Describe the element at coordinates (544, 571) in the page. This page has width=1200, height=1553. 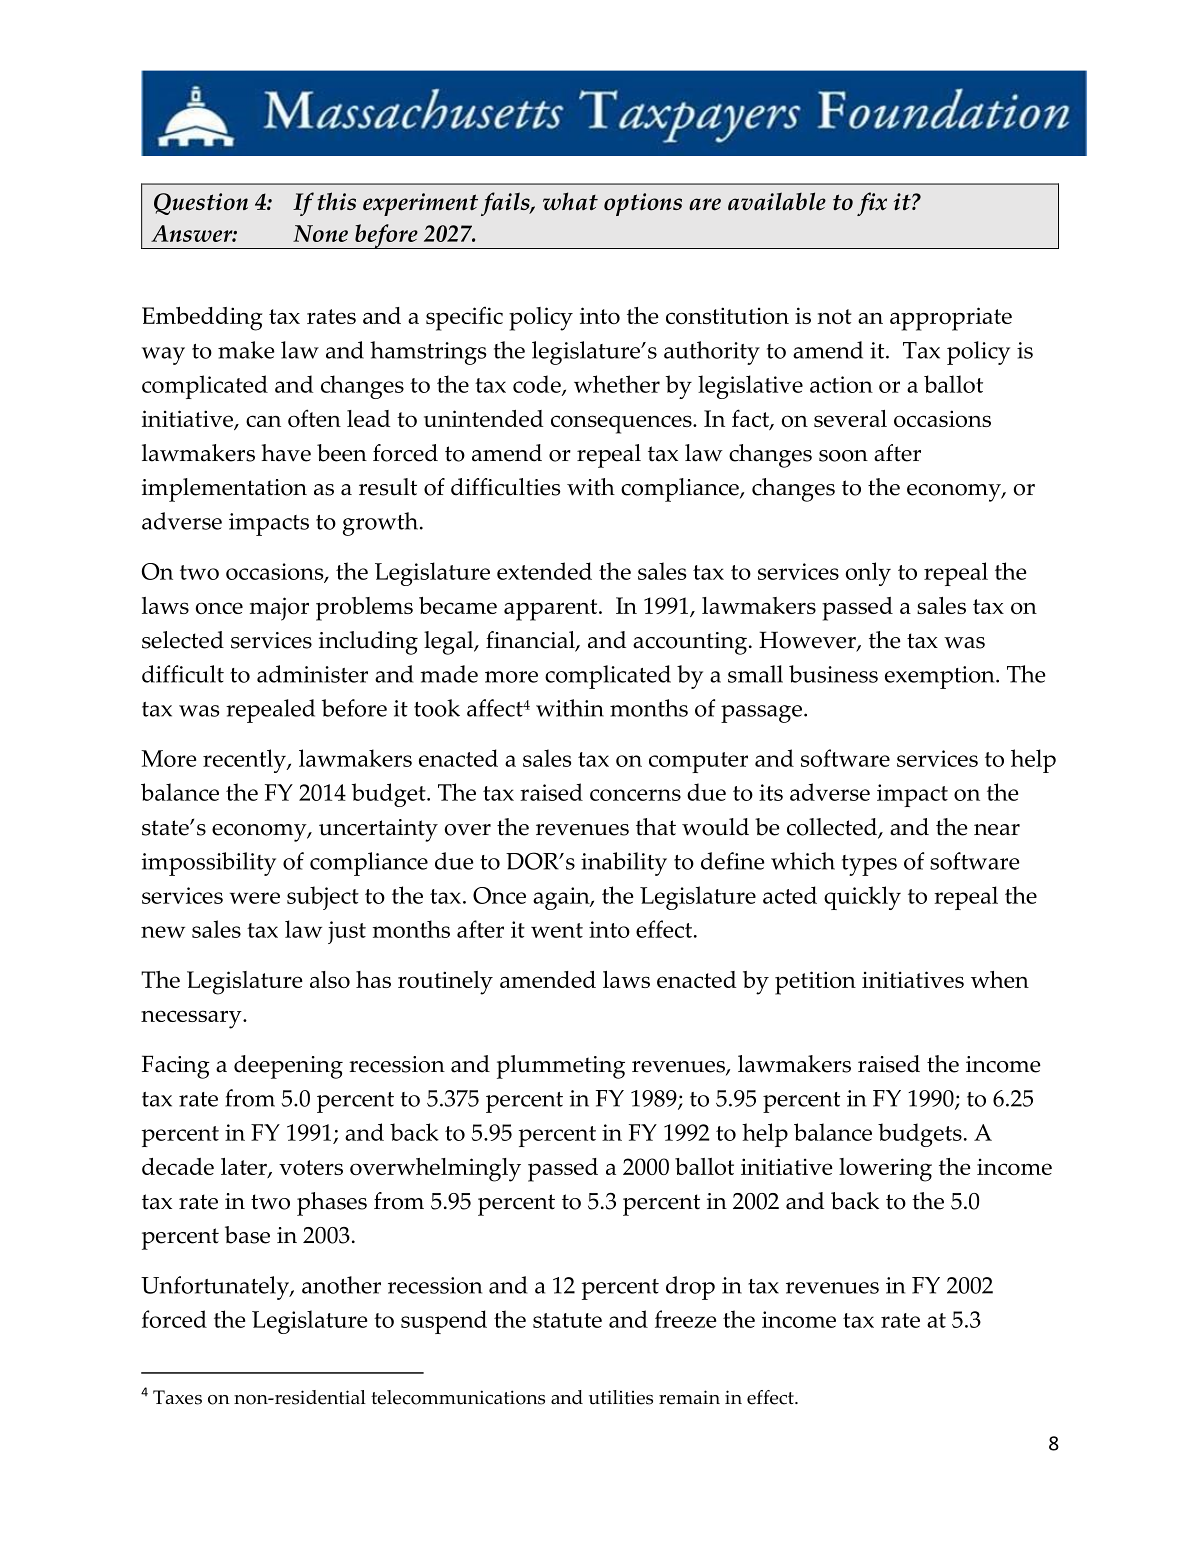
I see `extended` at that location.
